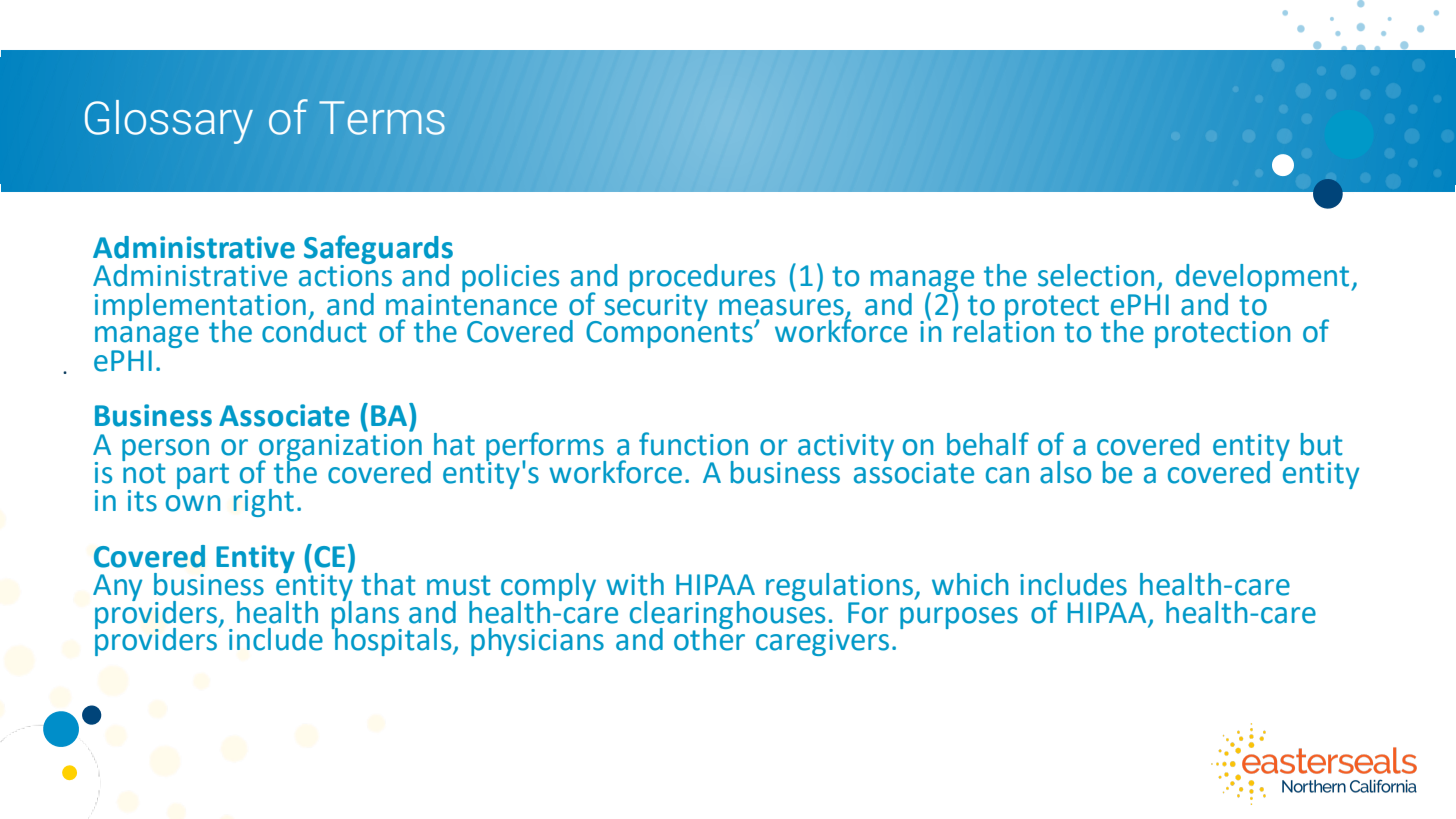 The width and height of the page is (1456, 819). I want to click on conduct, so click(314, 330).
